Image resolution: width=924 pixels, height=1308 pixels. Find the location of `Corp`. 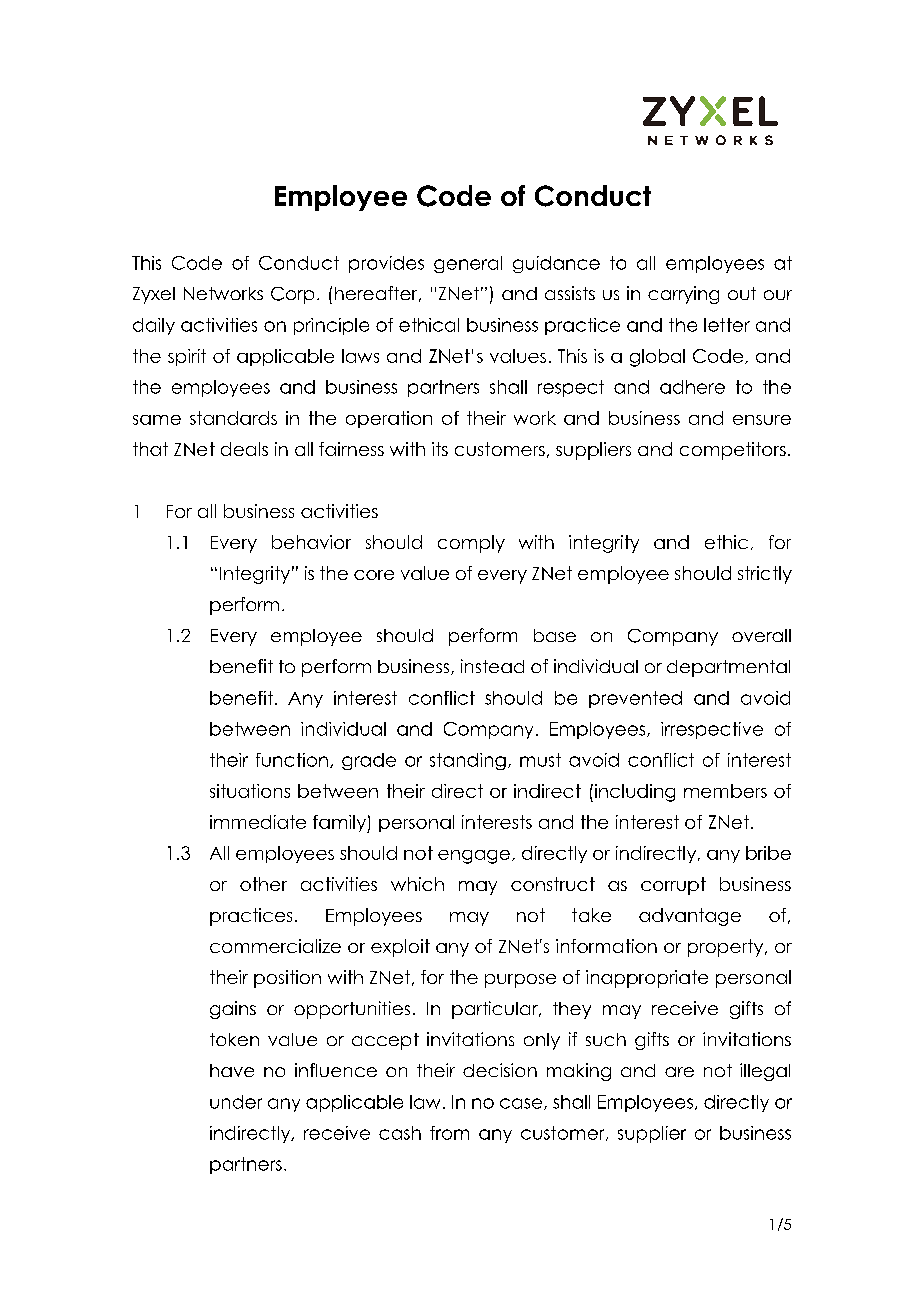

Corp is located at coordinates (292, 295).
